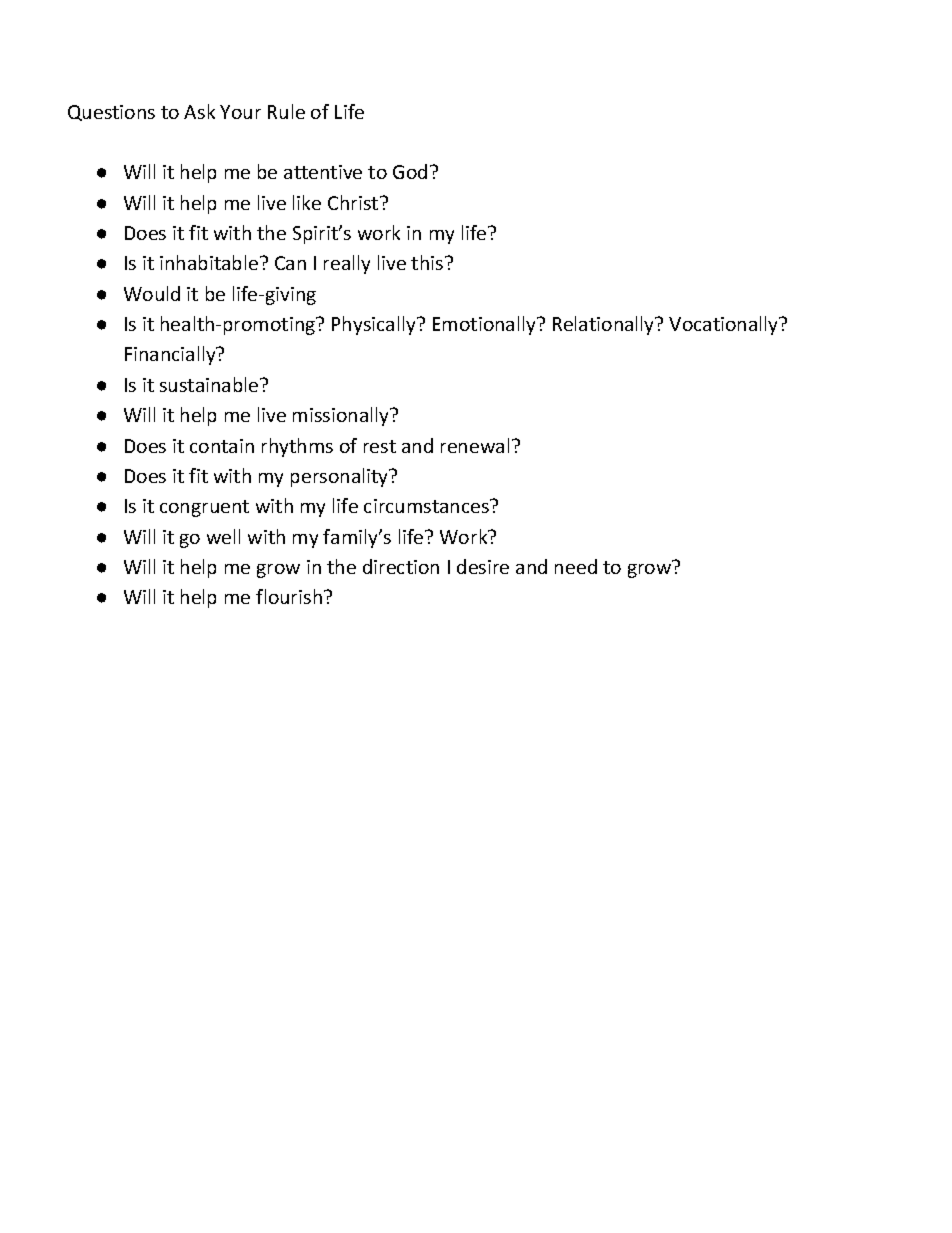 The width and height of the page is (952, 1233). What do you see at coordinates (401, 566) in the page?
I see `direction` at bounding box center [401, 566].
